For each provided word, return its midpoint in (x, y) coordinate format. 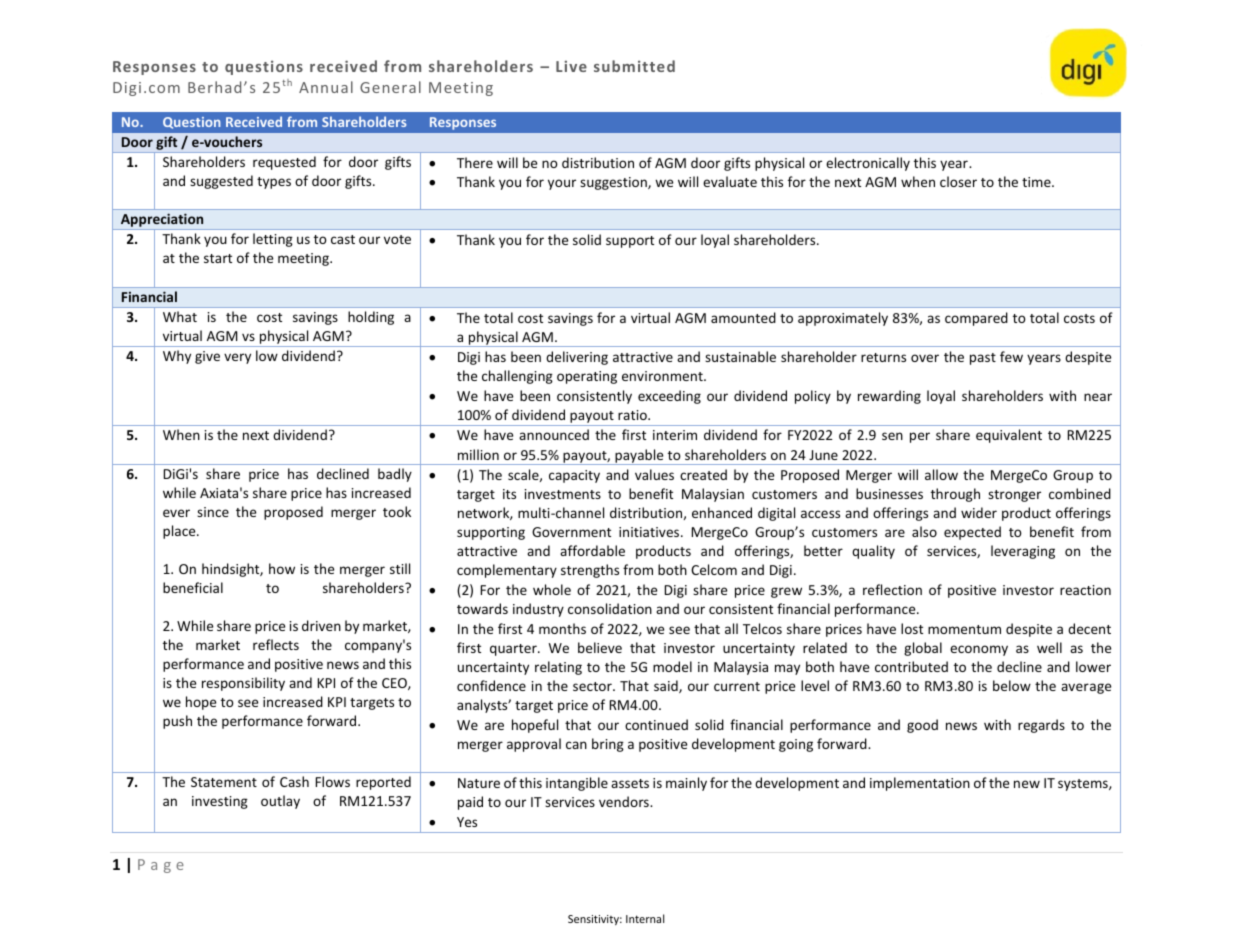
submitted (634, 66)
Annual (326, 87)
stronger (1014, 496)
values (654, 474)
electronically (868, 164)
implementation (920, 784)
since (213, 512)
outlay (280, 802)
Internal (645, 918)
